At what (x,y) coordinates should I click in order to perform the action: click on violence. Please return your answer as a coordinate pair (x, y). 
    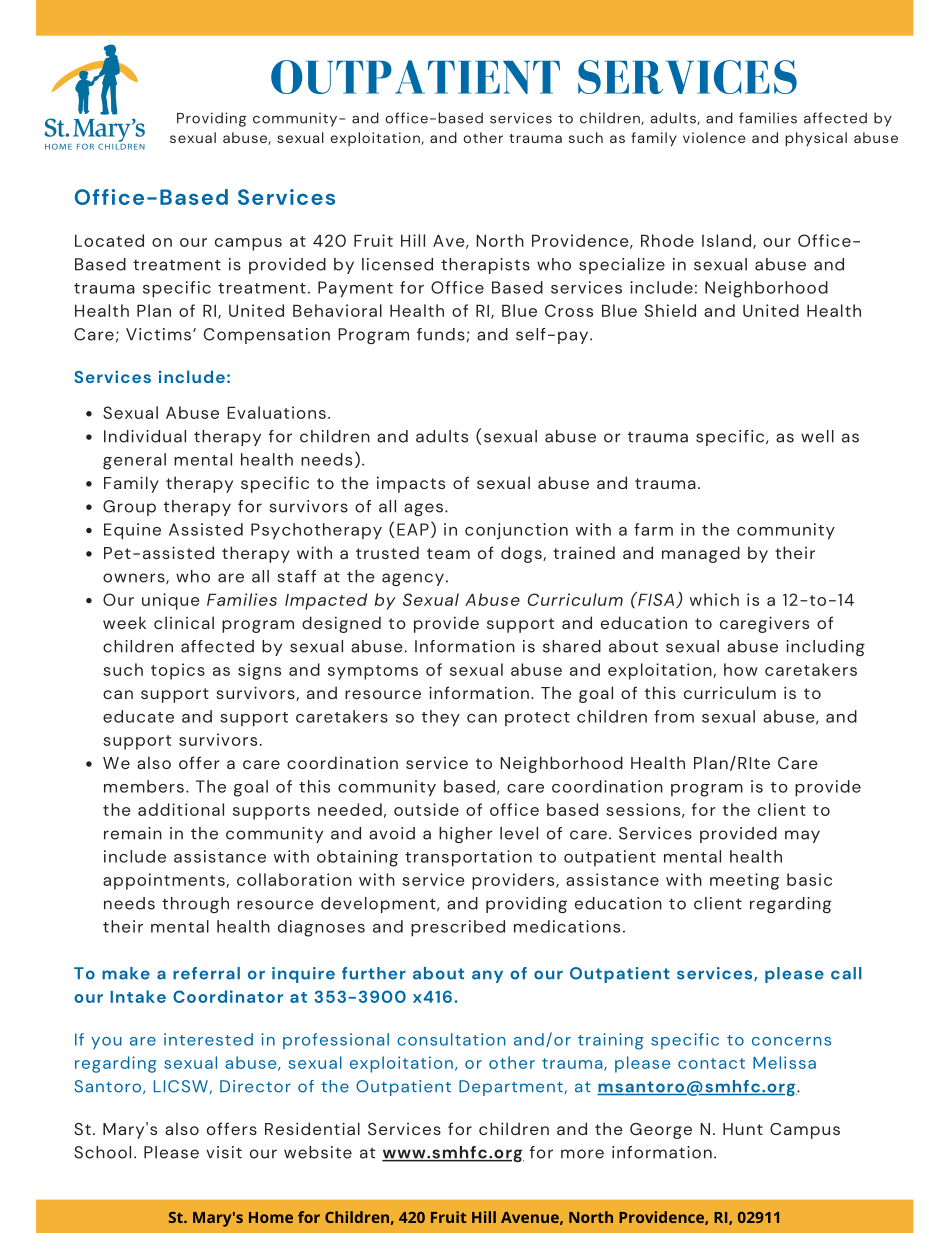
    Looking at the image, I should click on (714, 137).
